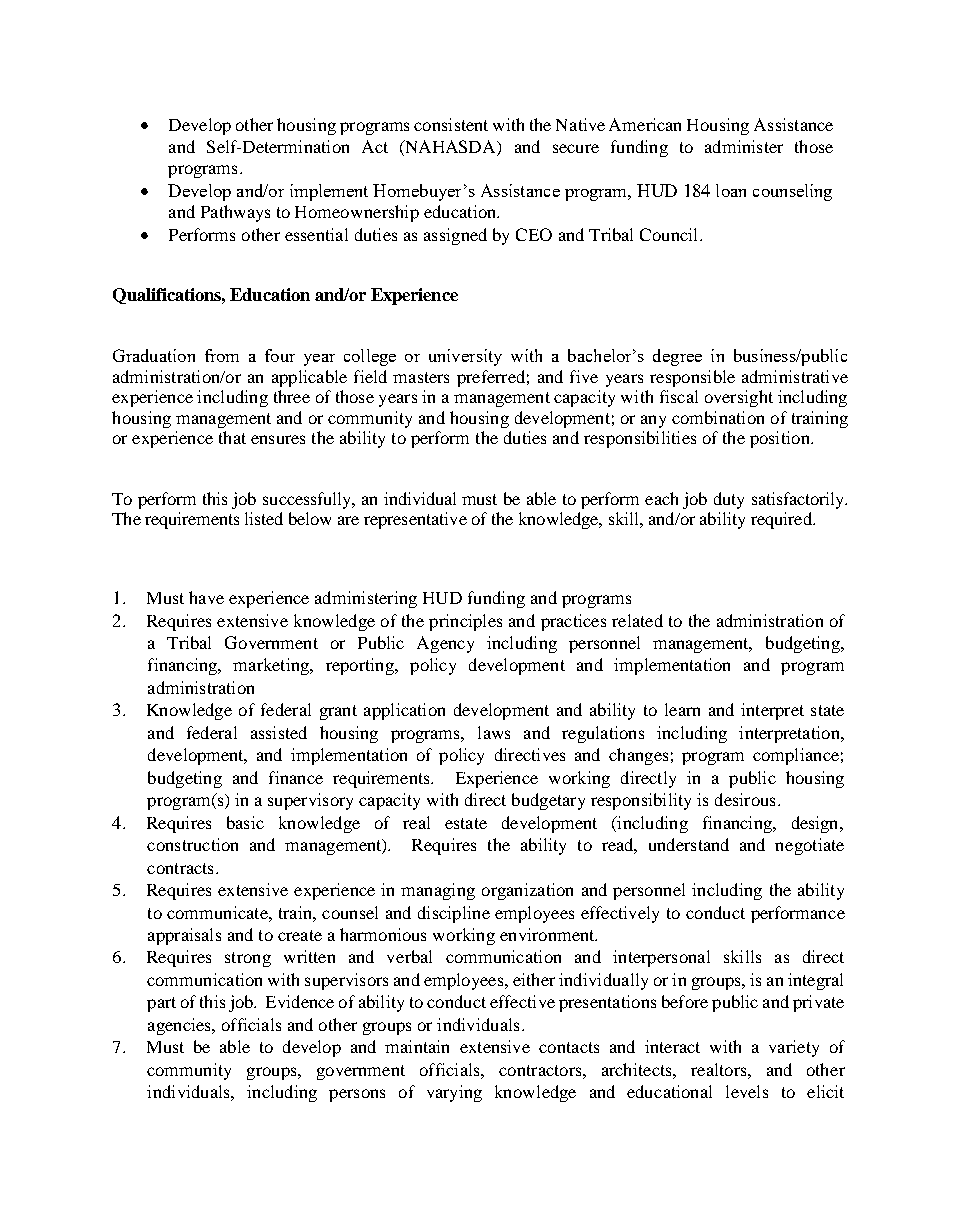 Image resolution: width=957 pixels, height=1232 pixels. I want to click on loan, so click(731, 190).
